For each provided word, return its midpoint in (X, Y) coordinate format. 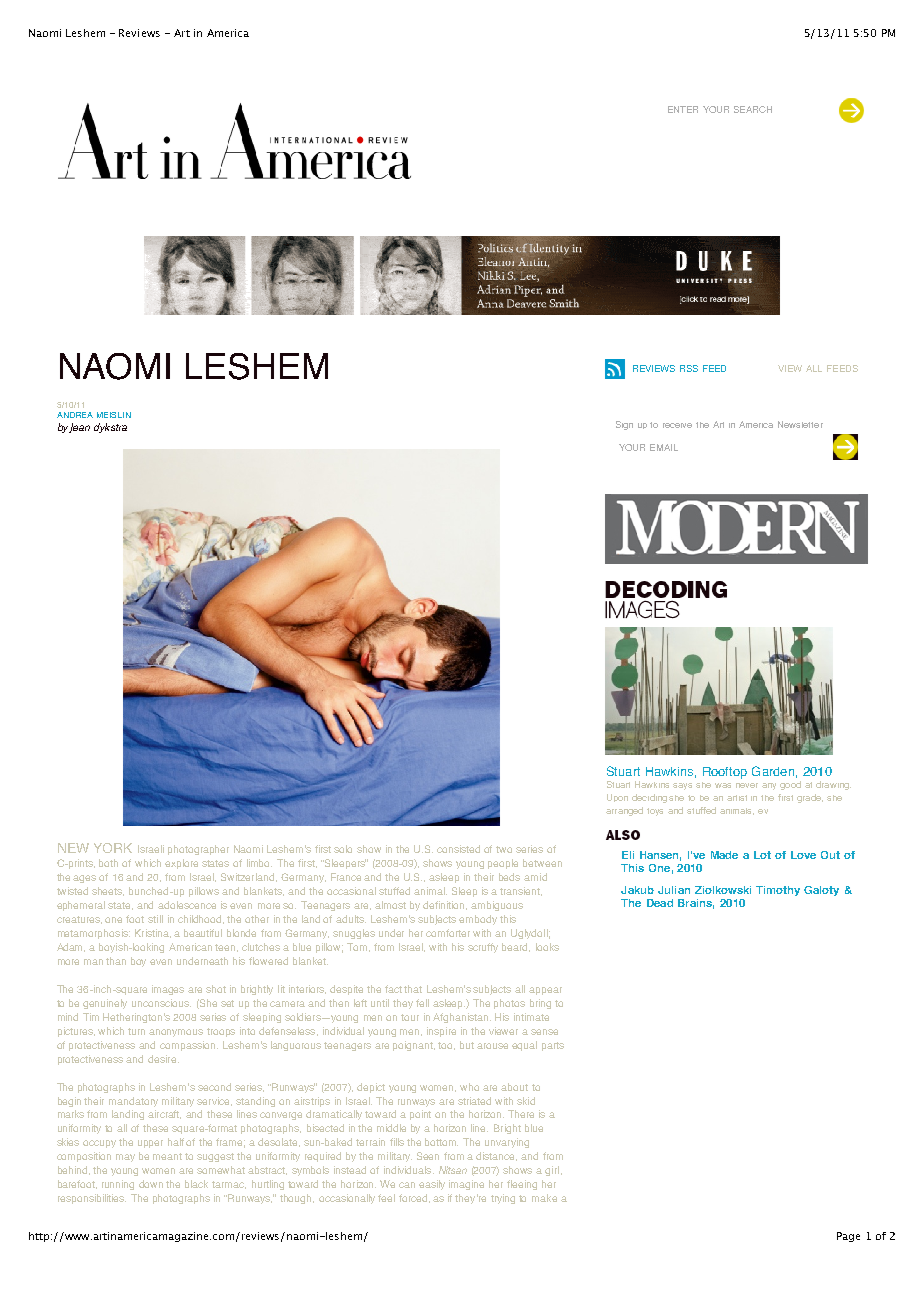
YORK (113, 848)
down (151, 1184)
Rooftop (725, 773)
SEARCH (753, 109)
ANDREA (75, 415)
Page (848, 1237)
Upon (617, 798)
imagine (466, 1185)
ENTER (683, 109)
